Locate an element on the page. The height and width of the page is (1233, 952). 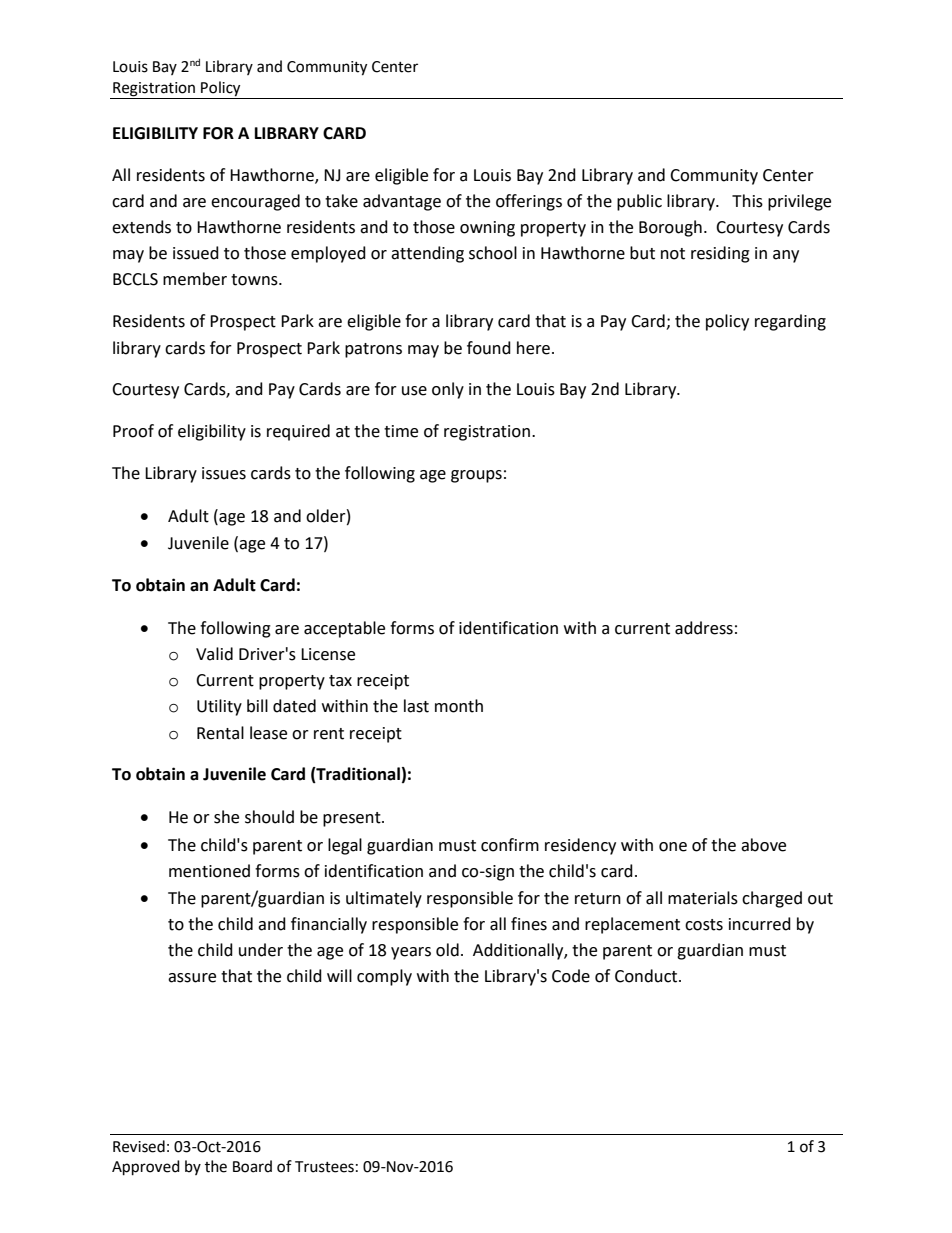
issues is located at coordinates (224, 473).
